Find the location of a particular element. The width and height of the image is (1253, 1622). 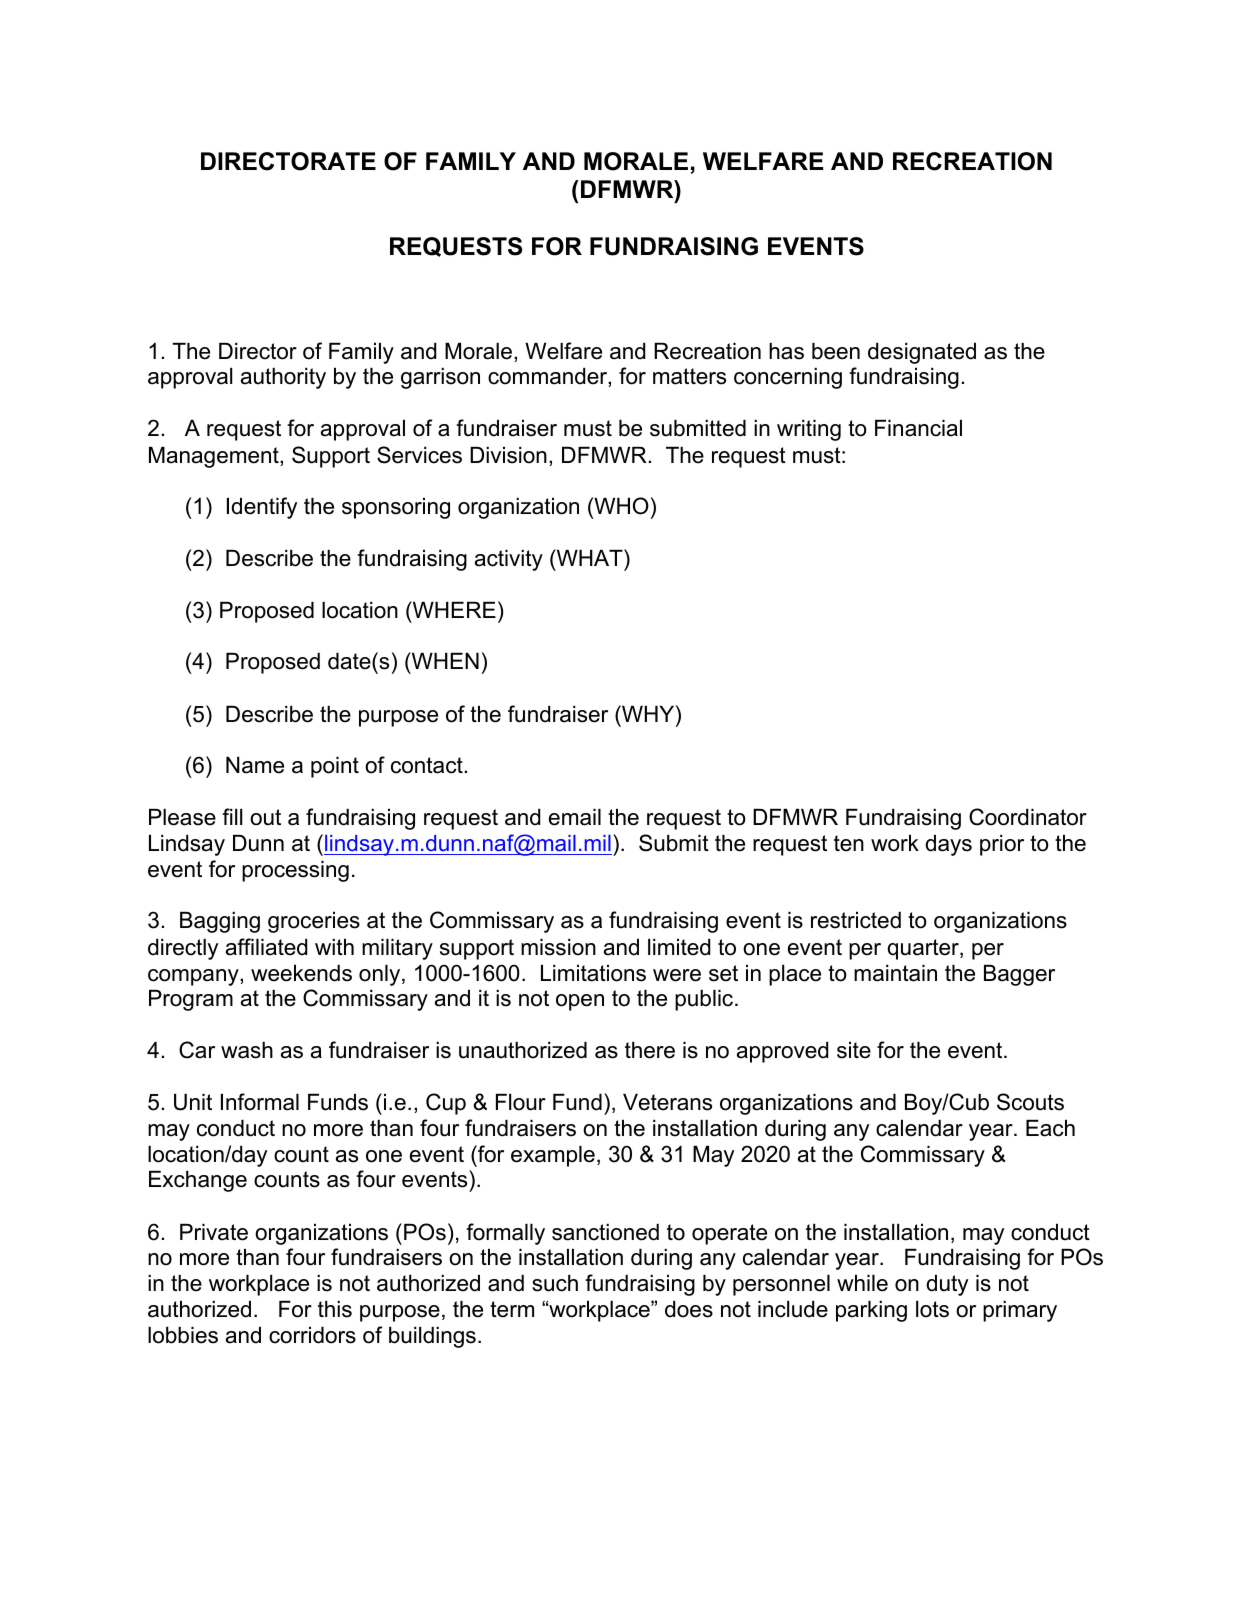

Name is located at coordinates (255, 765).
